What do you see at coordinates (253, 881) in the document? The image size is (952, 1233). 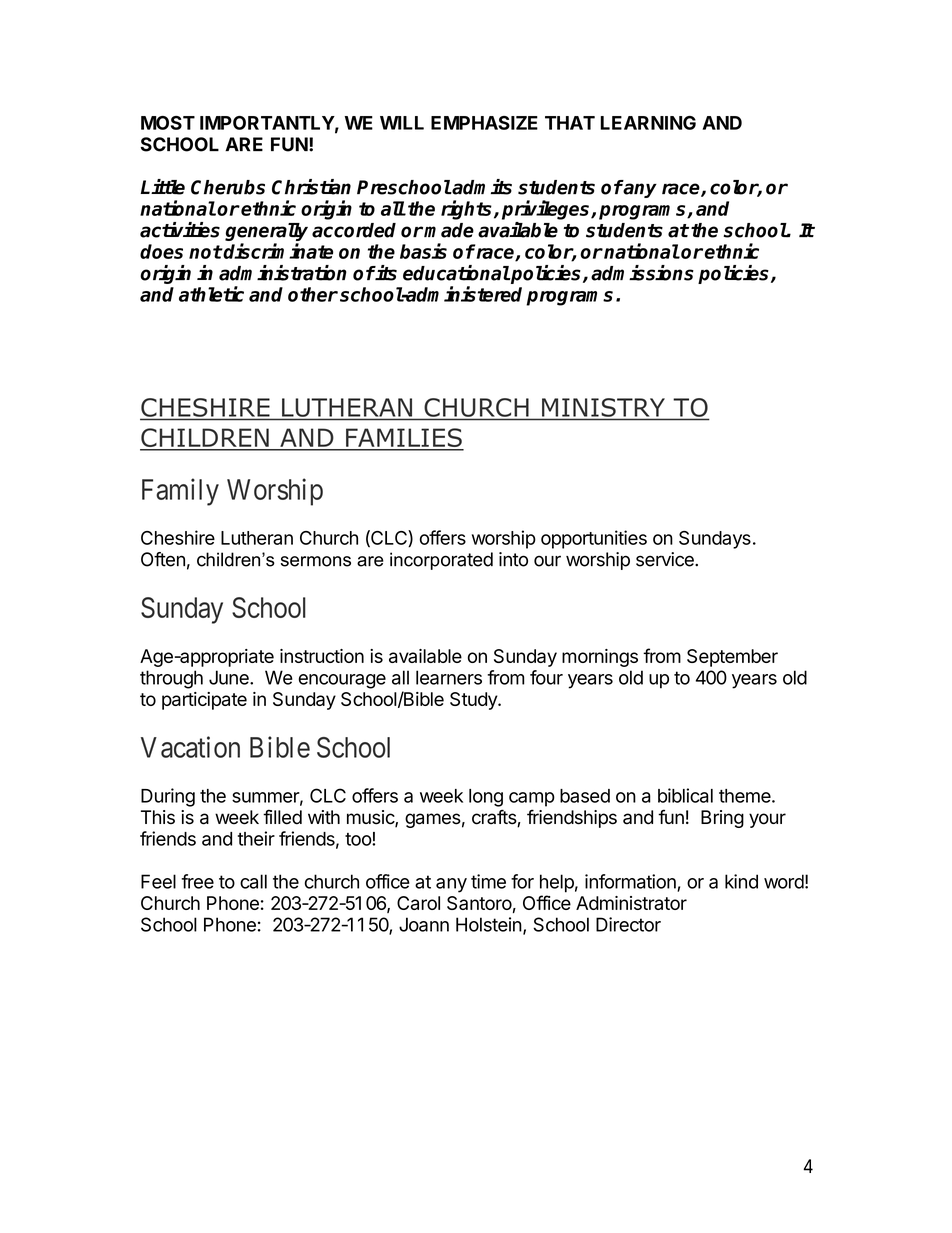 I see `call` at bounding box center [253, 881].
